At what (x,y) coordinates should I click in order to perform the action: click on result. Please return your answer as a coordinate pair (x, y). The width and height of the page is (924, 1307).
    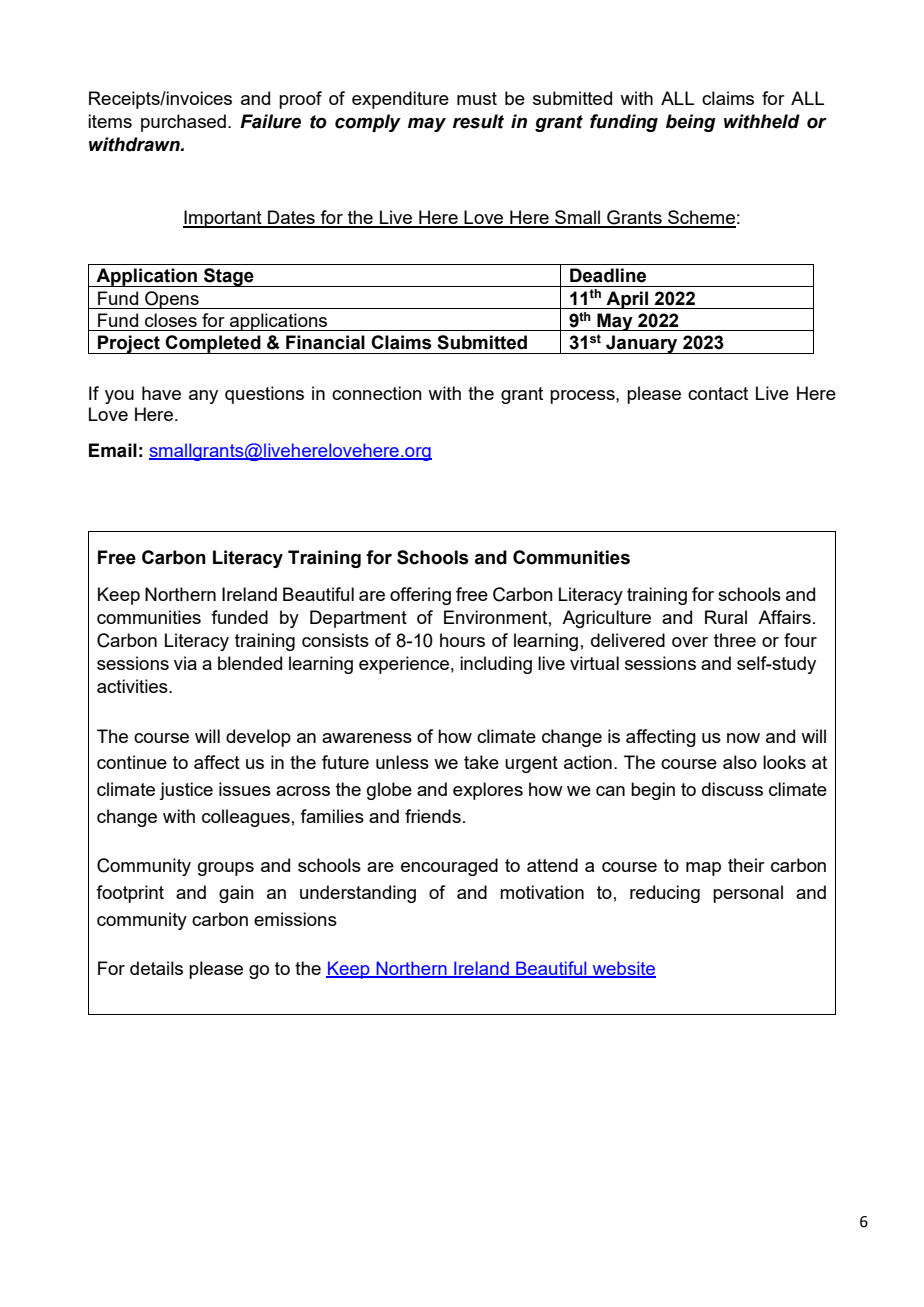
    Looking at the image, I should click on (478, 121).
